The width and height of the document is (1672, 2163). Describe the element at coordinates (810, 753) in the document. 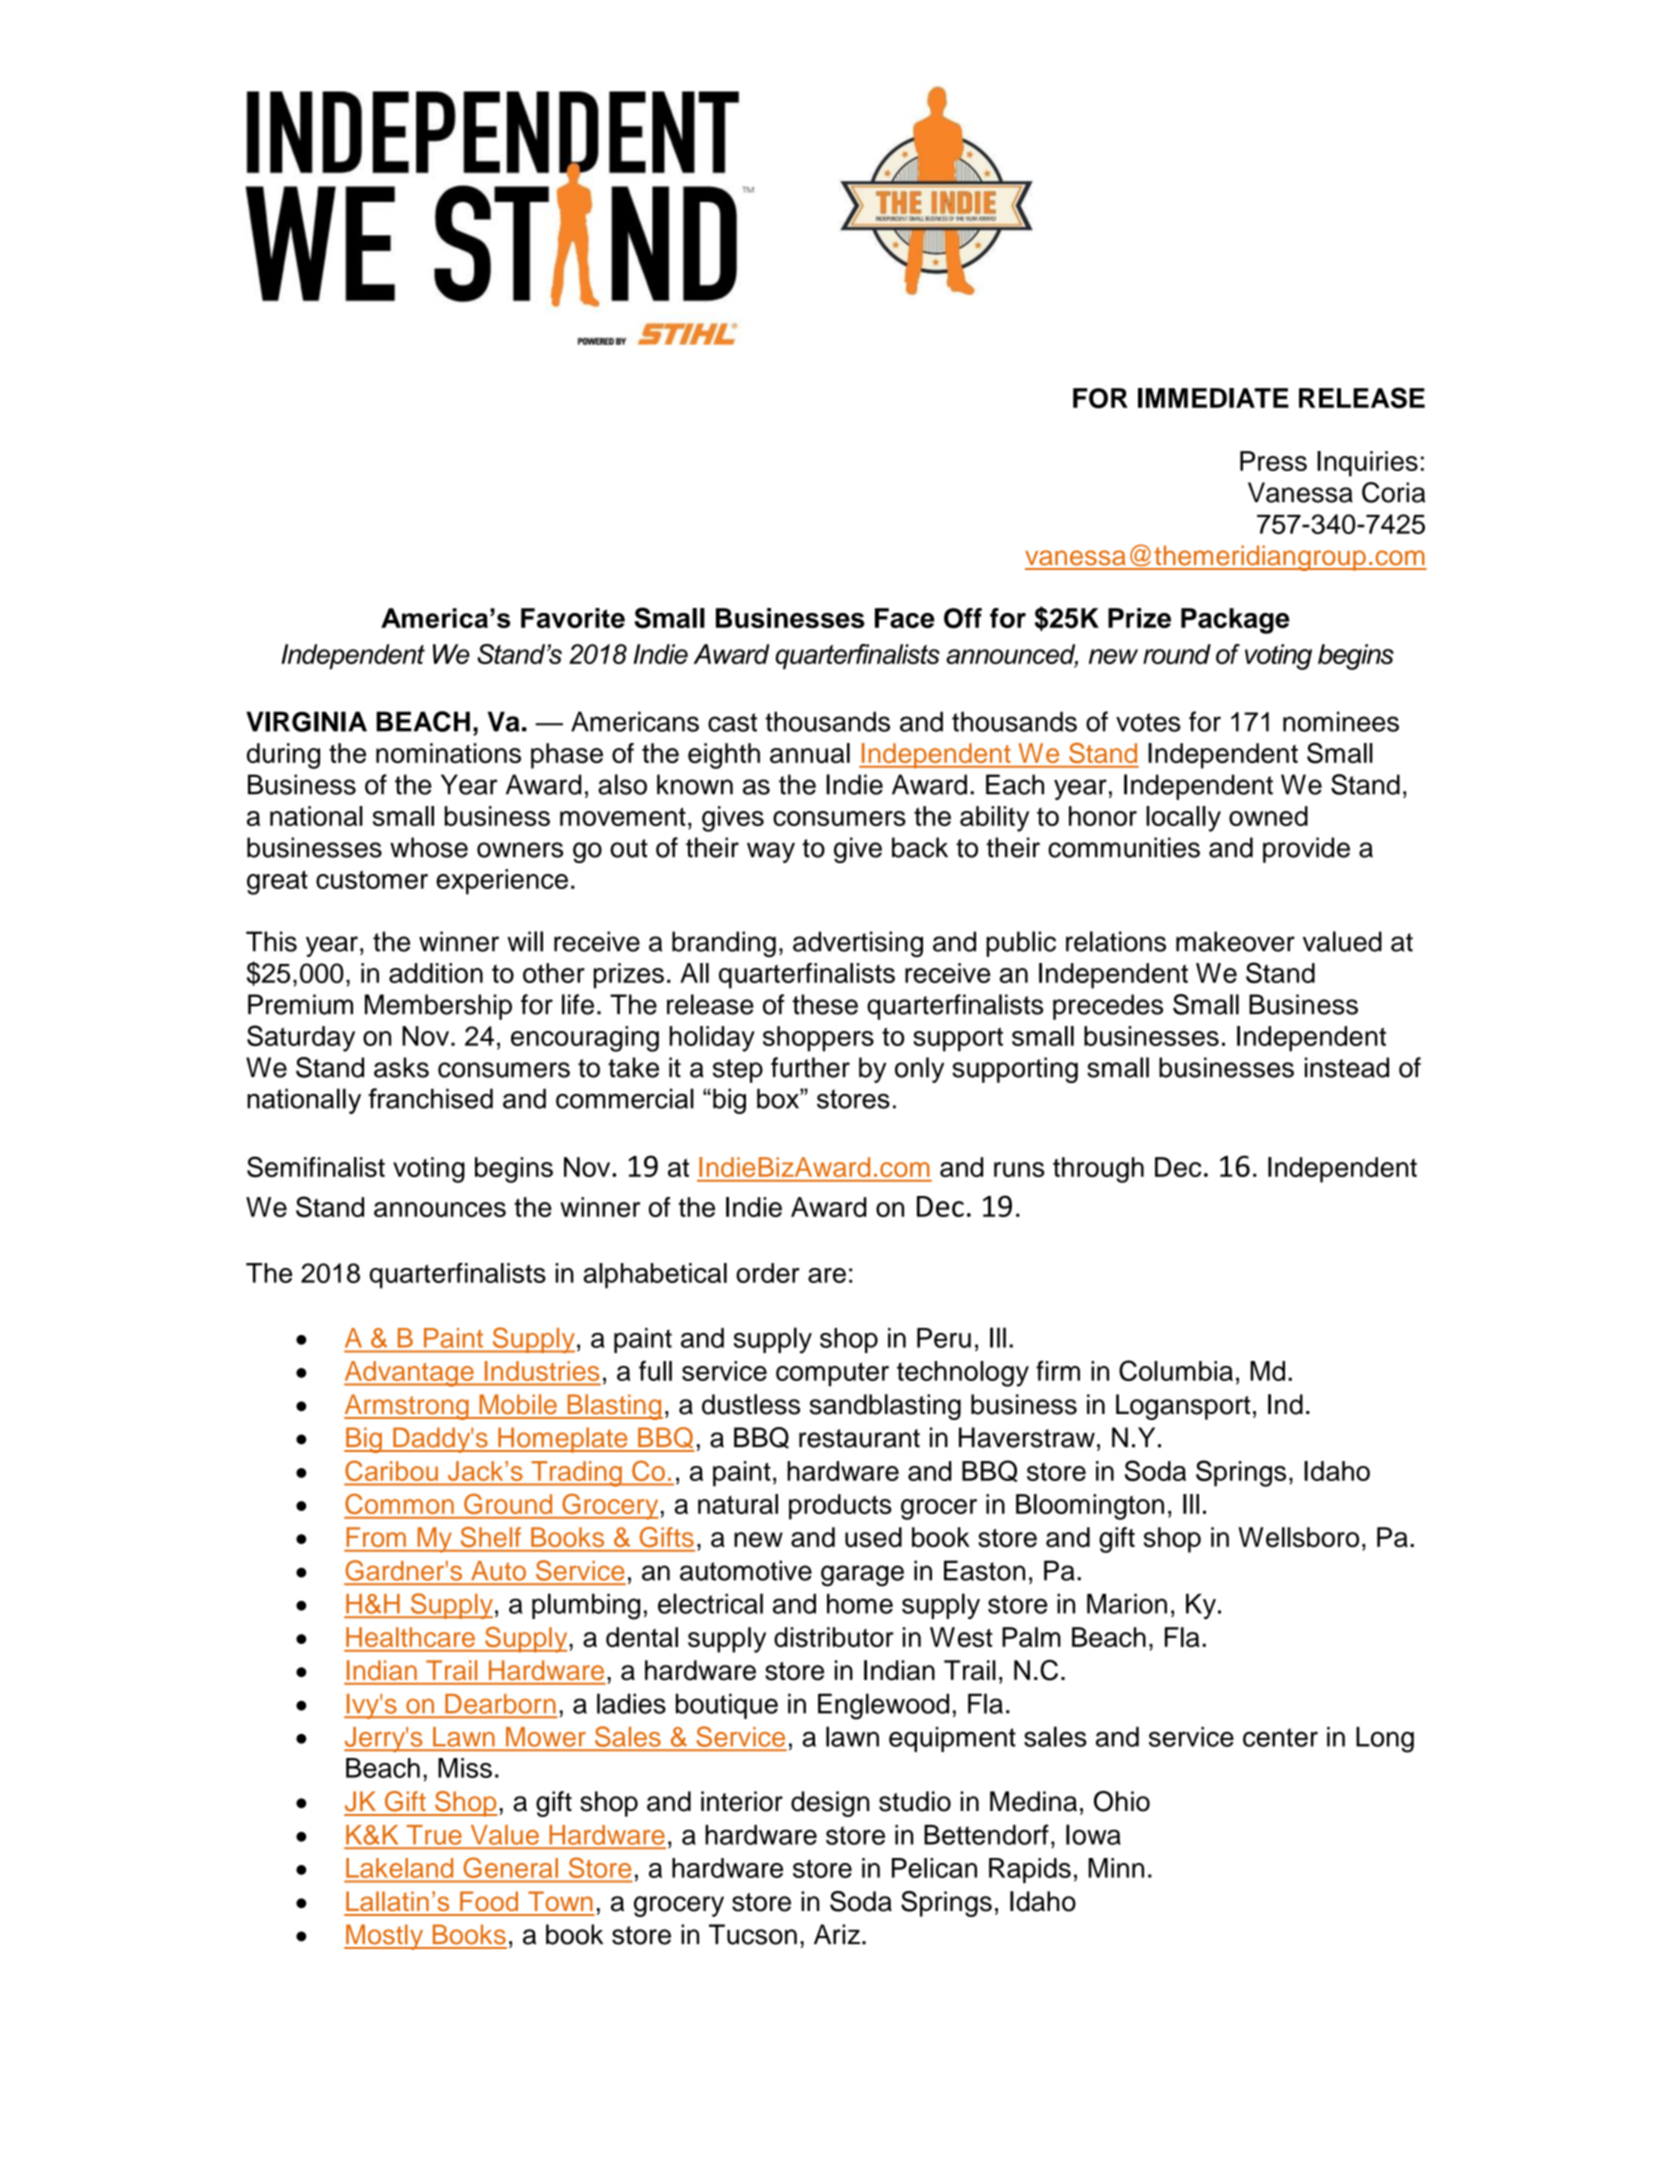

I see `annual` at that location.
